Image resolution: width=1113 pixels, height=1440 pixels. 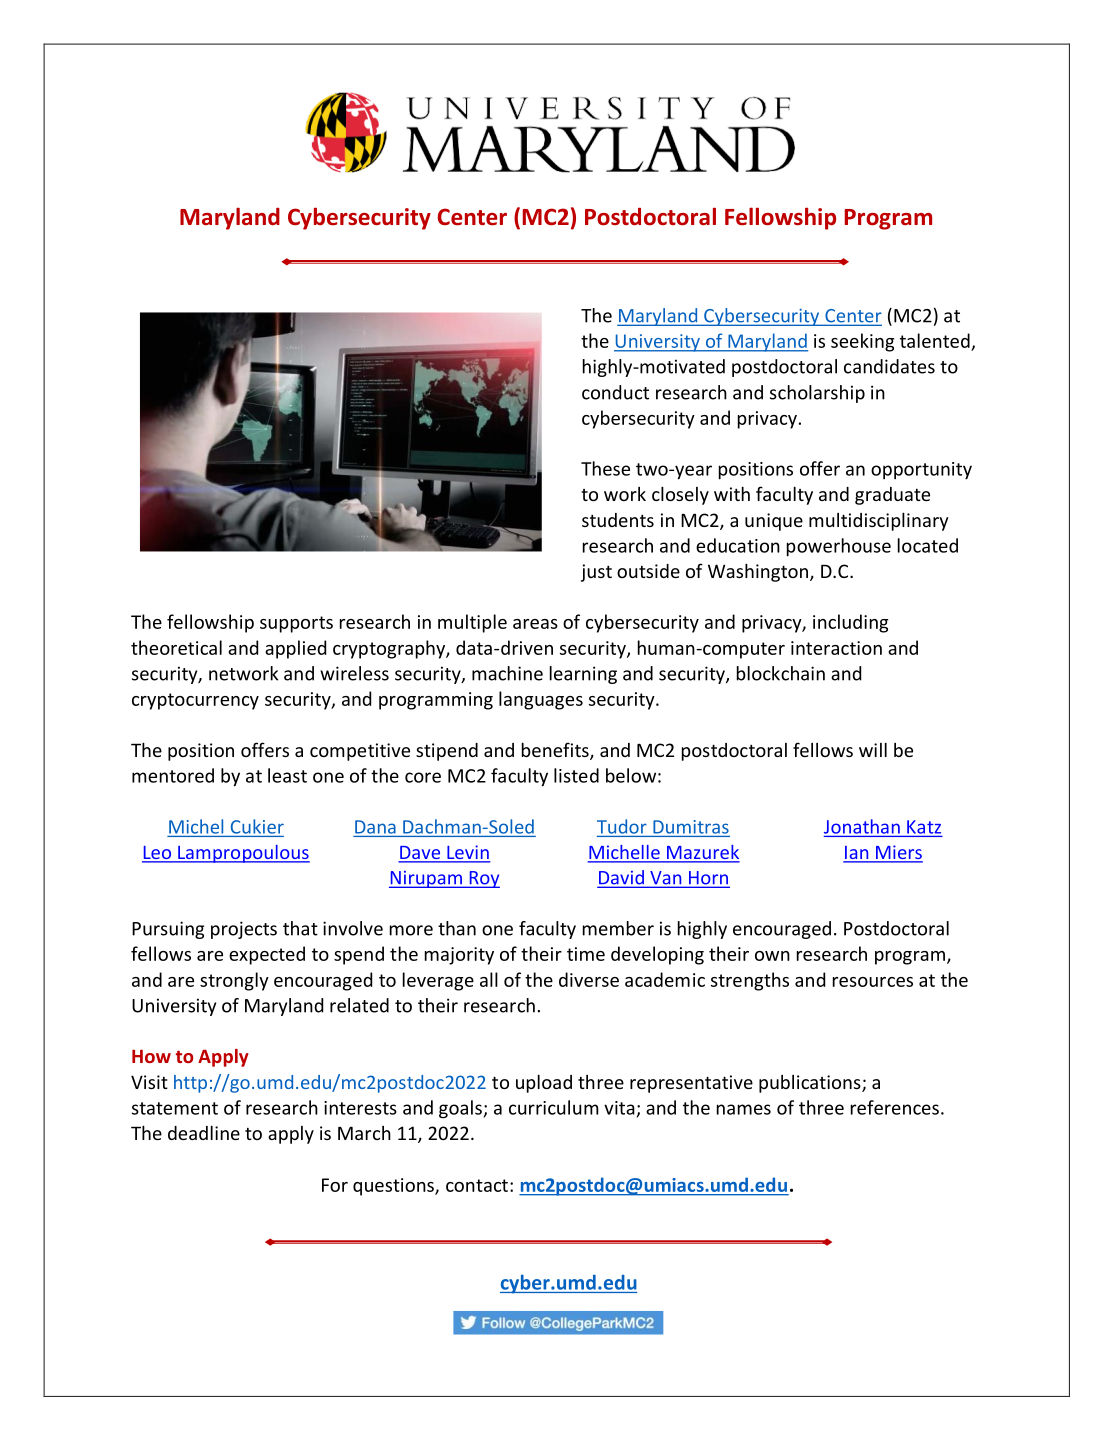 What do you see at coordinates (605, 468) in the screenshot?
I see `These` at bounding box center [605, 468].
